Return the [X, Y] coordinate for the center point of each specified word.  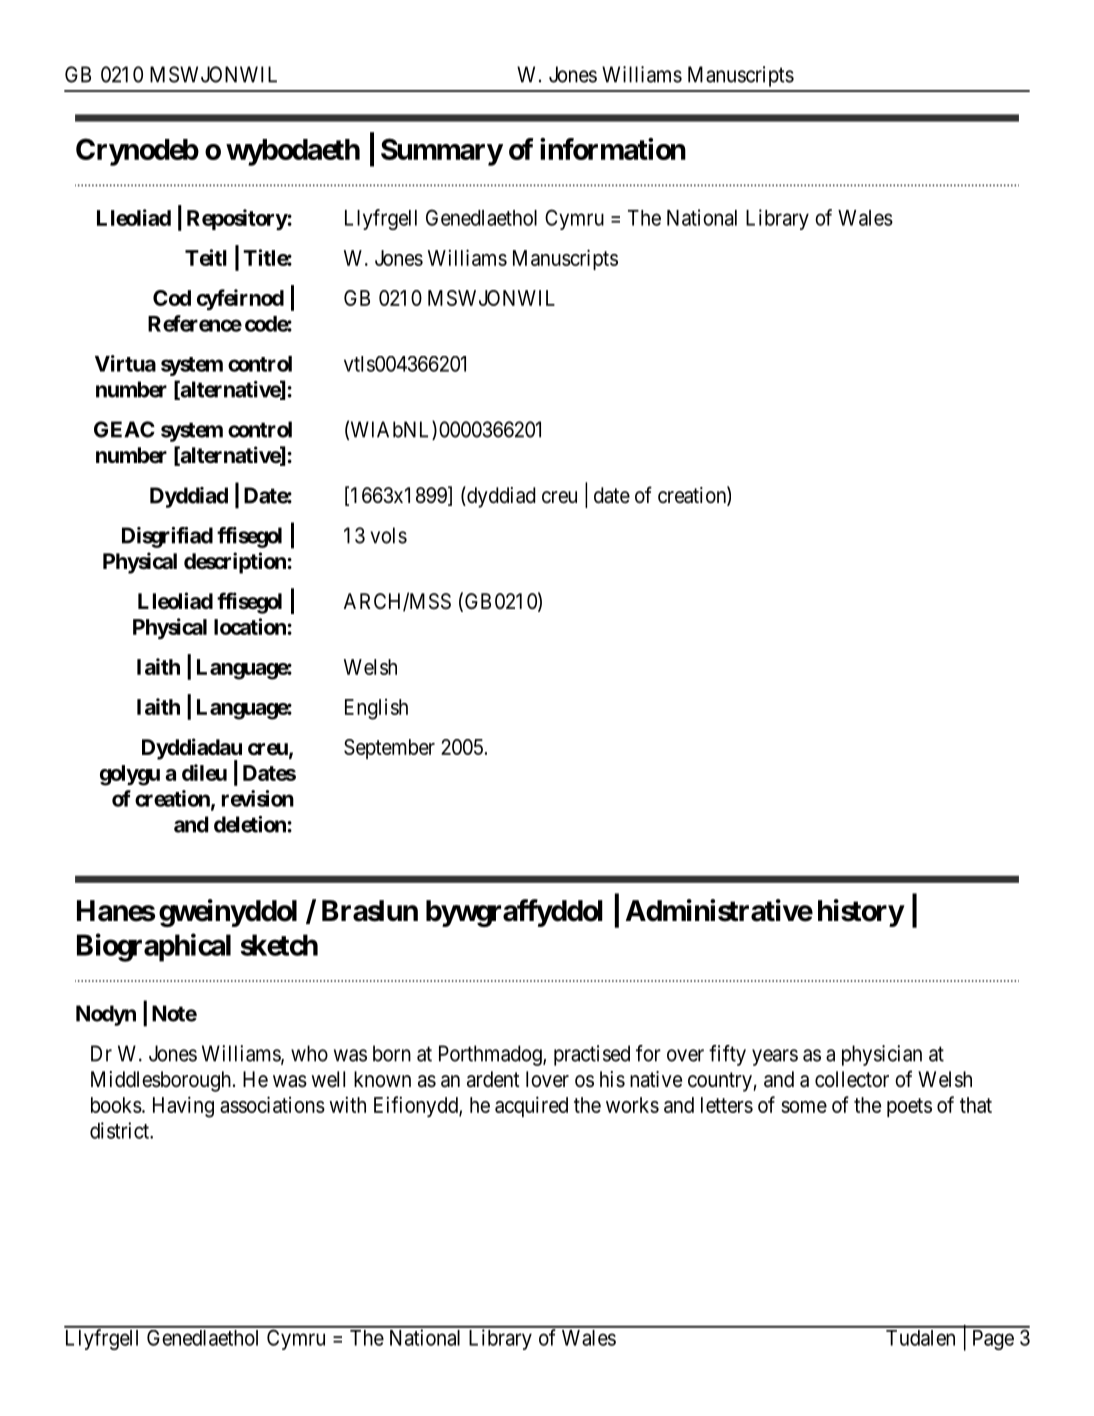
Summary [442, 152]
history [861, 913]
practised [592, 1055]
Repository [237, 220]
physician [882, 1055]
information [613, 149]
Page [993, 1340]
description [235, 563]
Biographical [154, 947]
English [376, 709]
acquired [531, 1106]
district [120, 1130]
